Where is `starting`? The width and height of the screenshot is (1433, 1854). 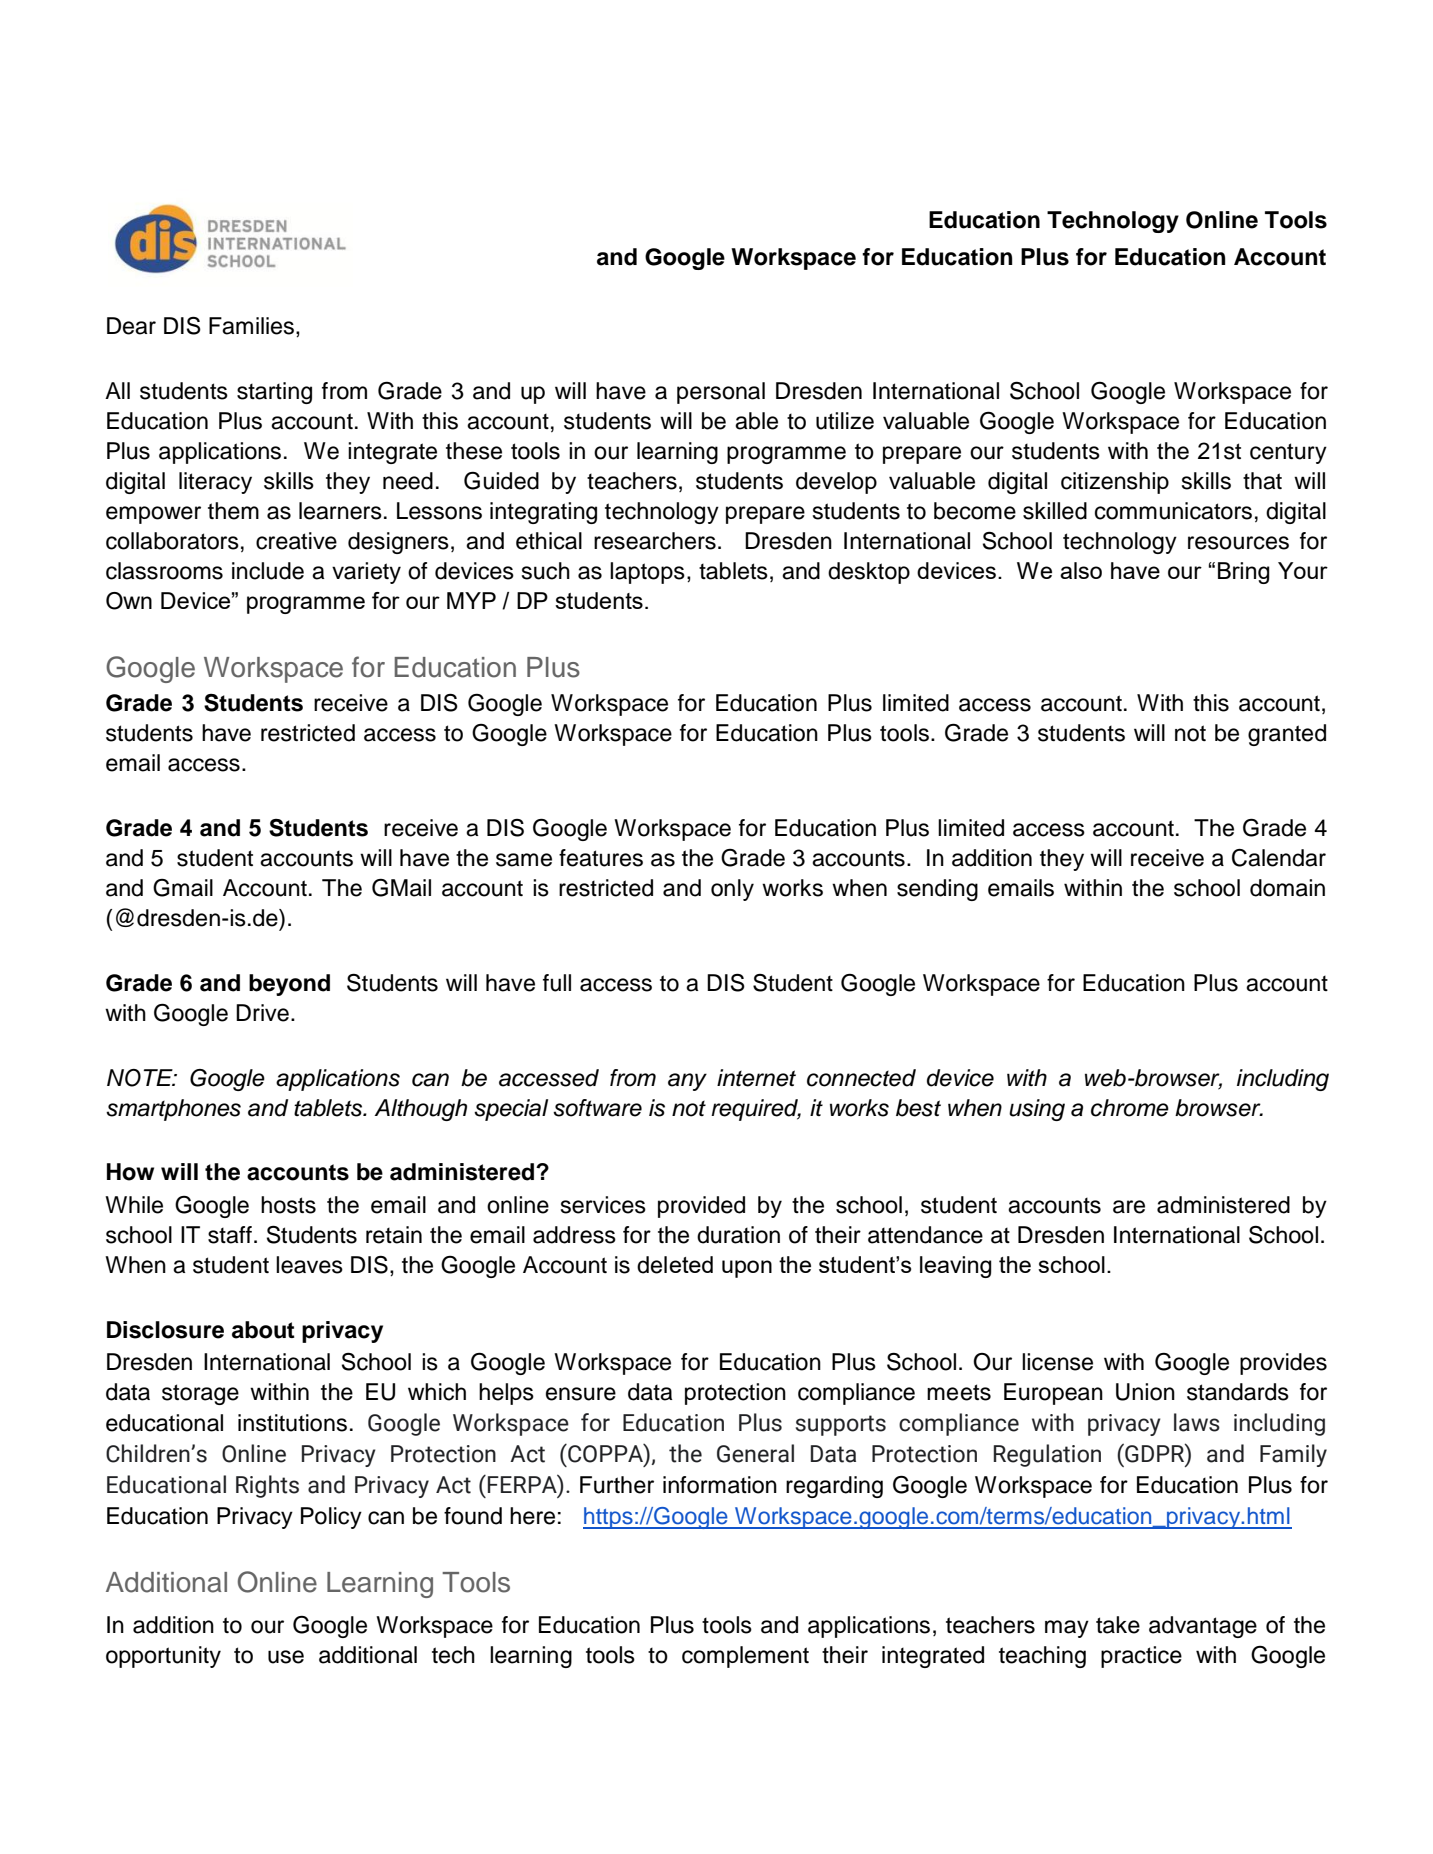
starting is located at coordinates (274, 393).
